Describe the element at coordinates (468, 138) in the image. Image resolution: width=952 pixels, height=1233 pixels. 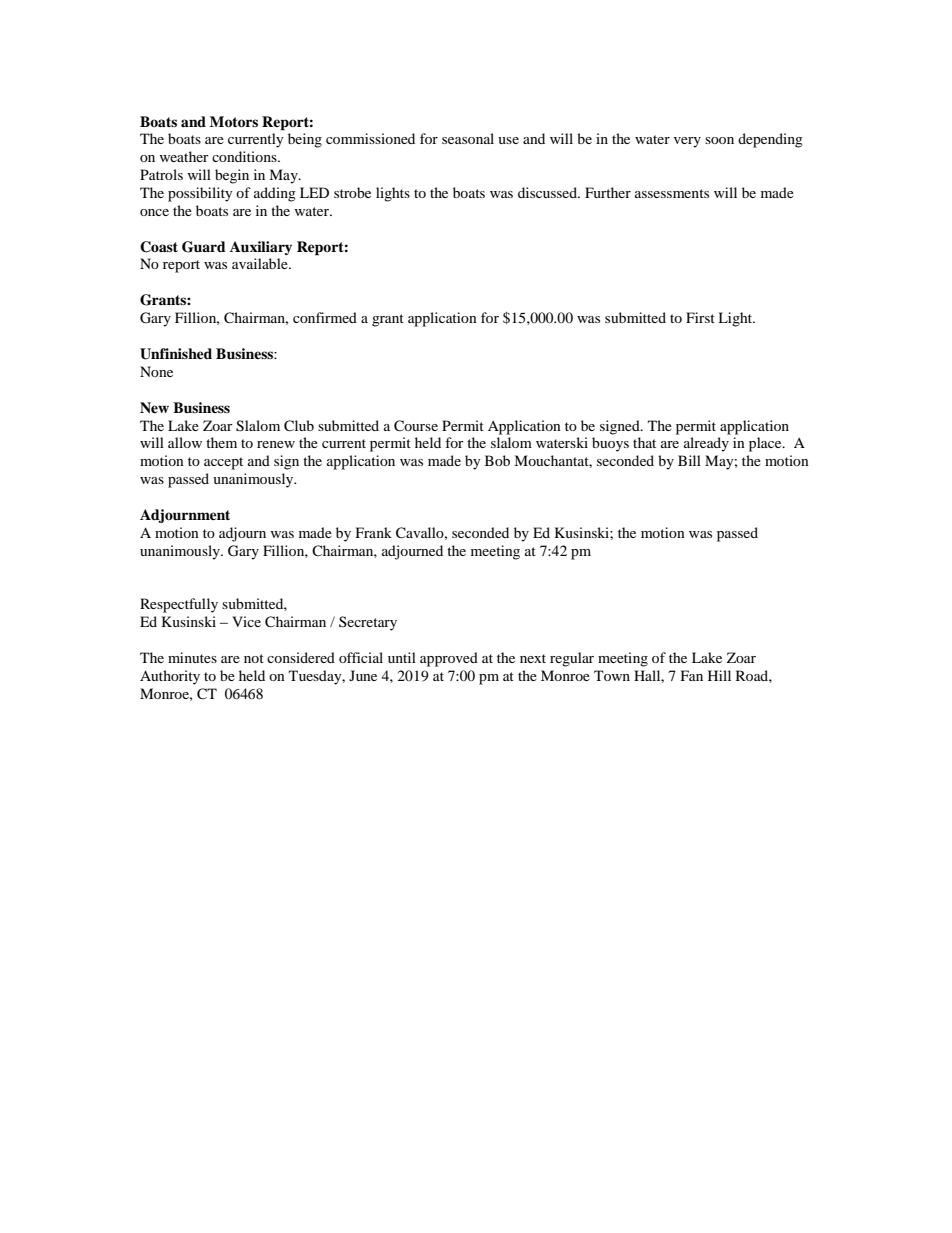
I see `seasonal` at that location.
